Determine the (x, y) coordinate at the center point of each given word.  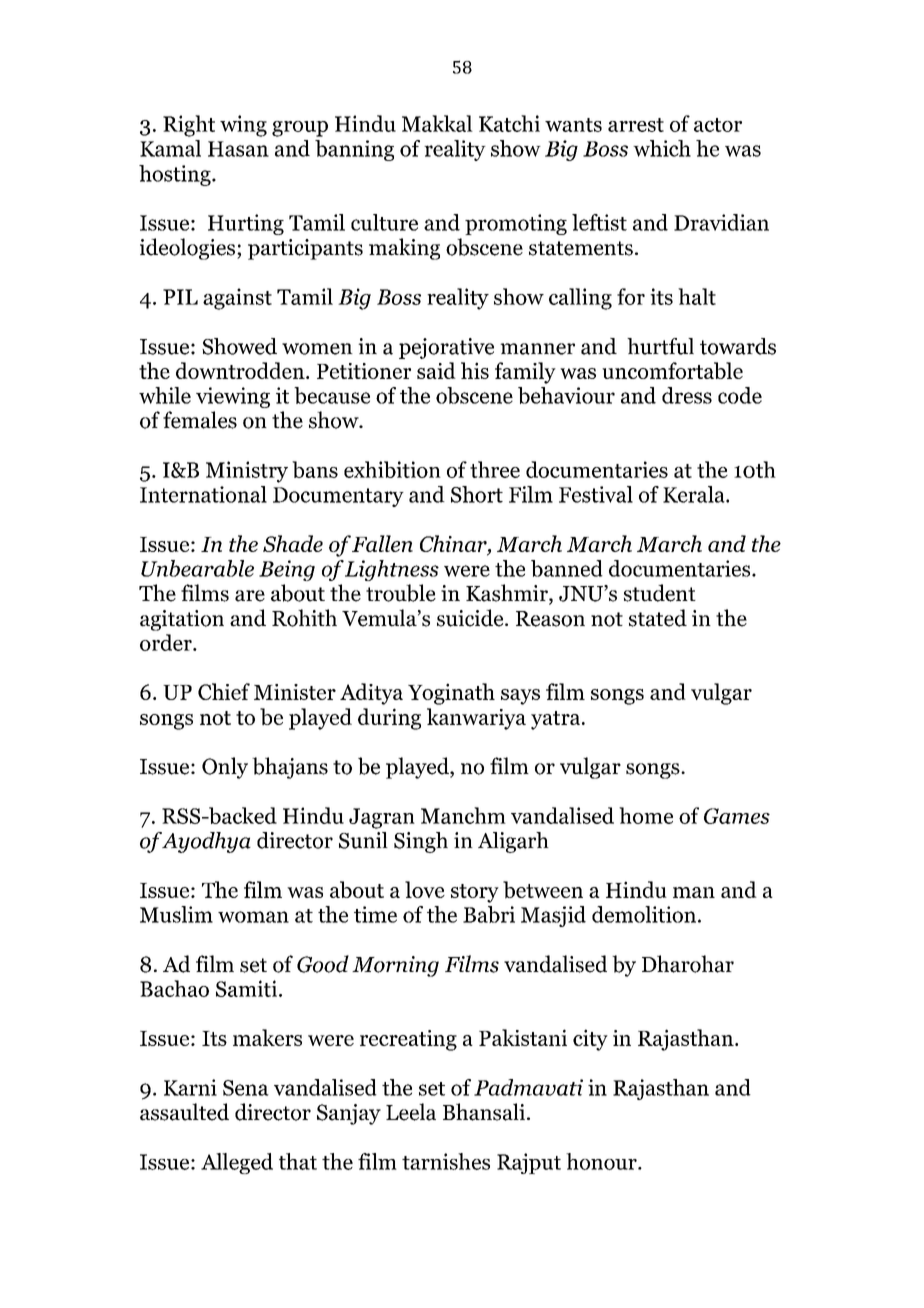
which (662, 148)
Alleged (237, 1163)
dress (687, 395)
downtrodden (241, 370)
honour (602, 1161)
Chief (224, 691)
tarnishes (446, 1161)
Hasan (238, 149)
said (436, 370)
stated (658, 618)
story (475, 893)
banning (354, 150)
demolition (644, 914)
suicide (471, 618)
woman (253, 917)
